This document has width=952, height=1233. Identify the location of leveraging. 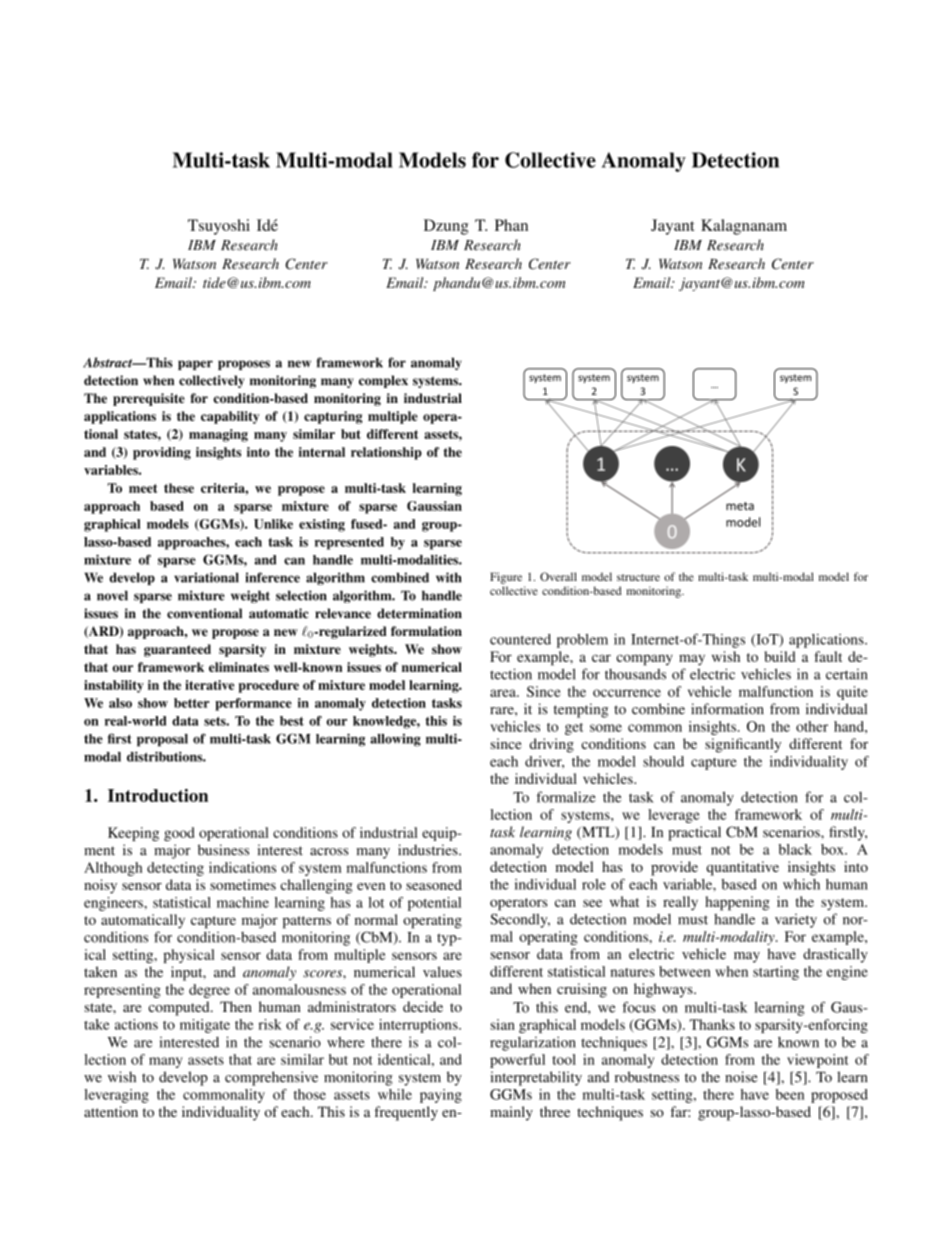
(116, 1096).
